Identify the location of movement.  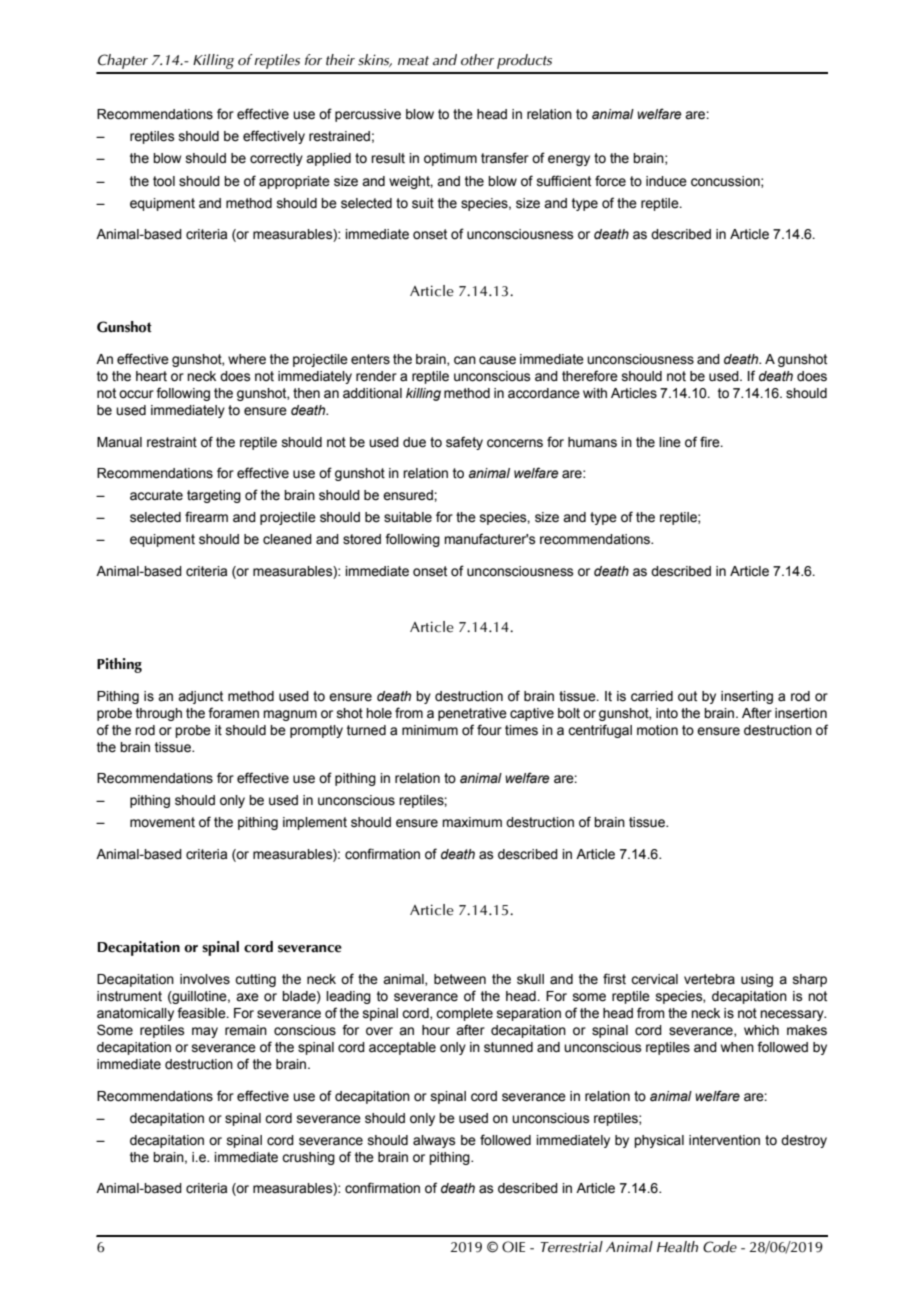
(162, 822).
